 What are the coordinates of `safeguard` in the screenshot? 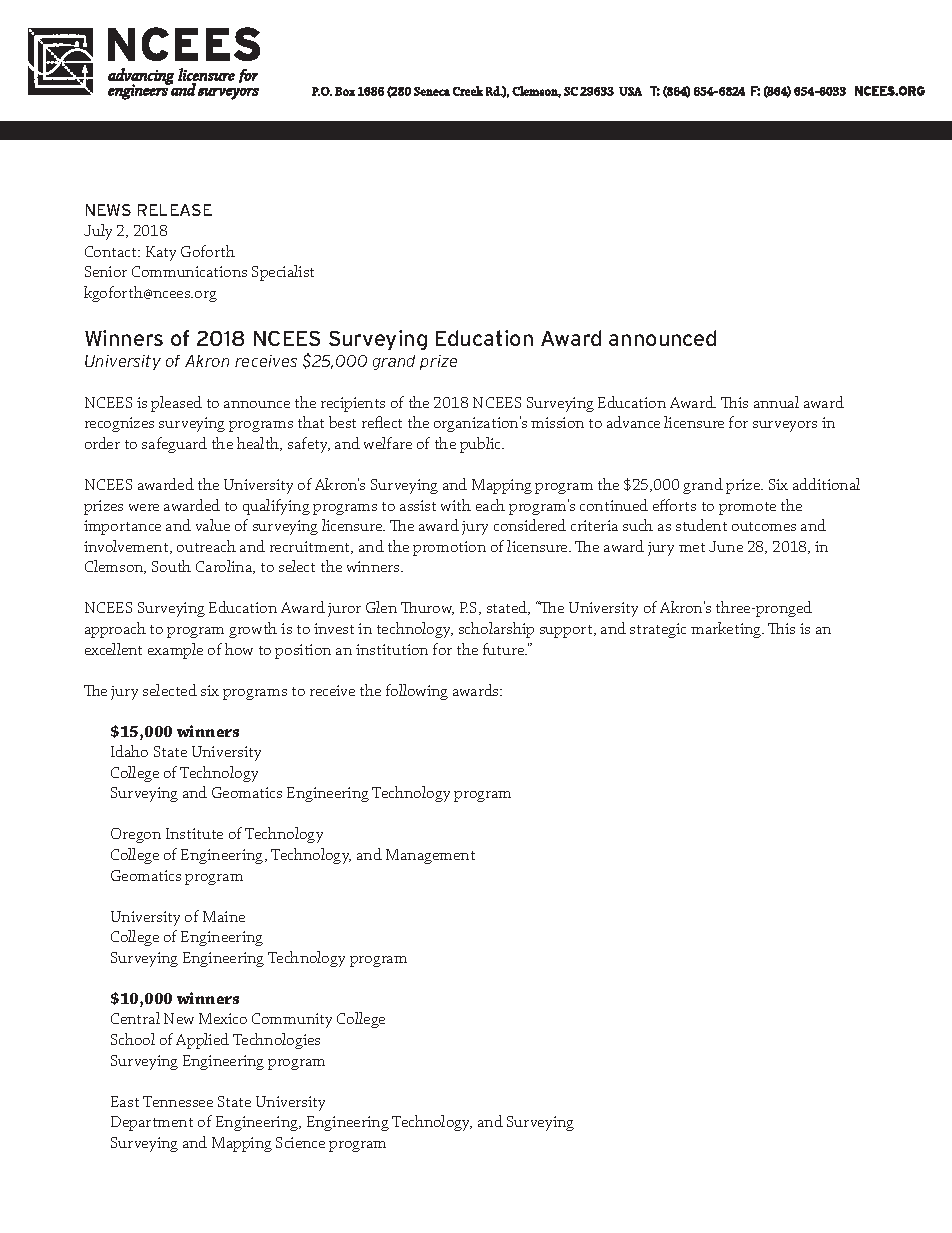 It's located at (174, 445).
